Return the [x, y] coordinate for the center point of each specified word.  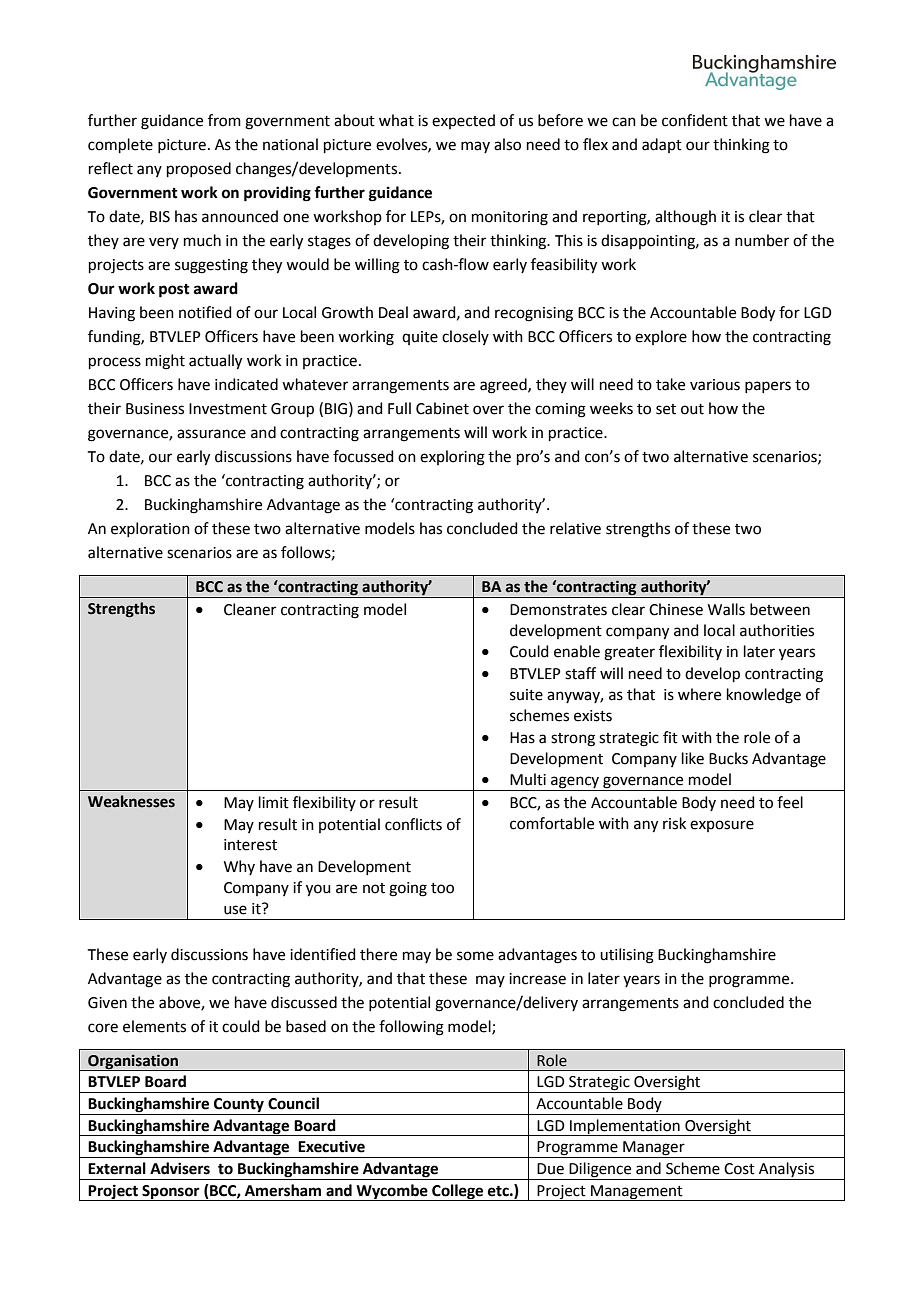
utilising [627, 956]
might [165, 362]
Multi [528, 779]
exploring [452, 458]
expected [463, 121]
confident [695, 120]
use [235, 910]
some [475, 956]
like [693, 758]
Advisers [180, 1168]
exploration [150, 529]
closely [465, 337]
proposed [199, 169]
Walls [726, 609]
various [715, 385]
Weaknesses [131, 801]
